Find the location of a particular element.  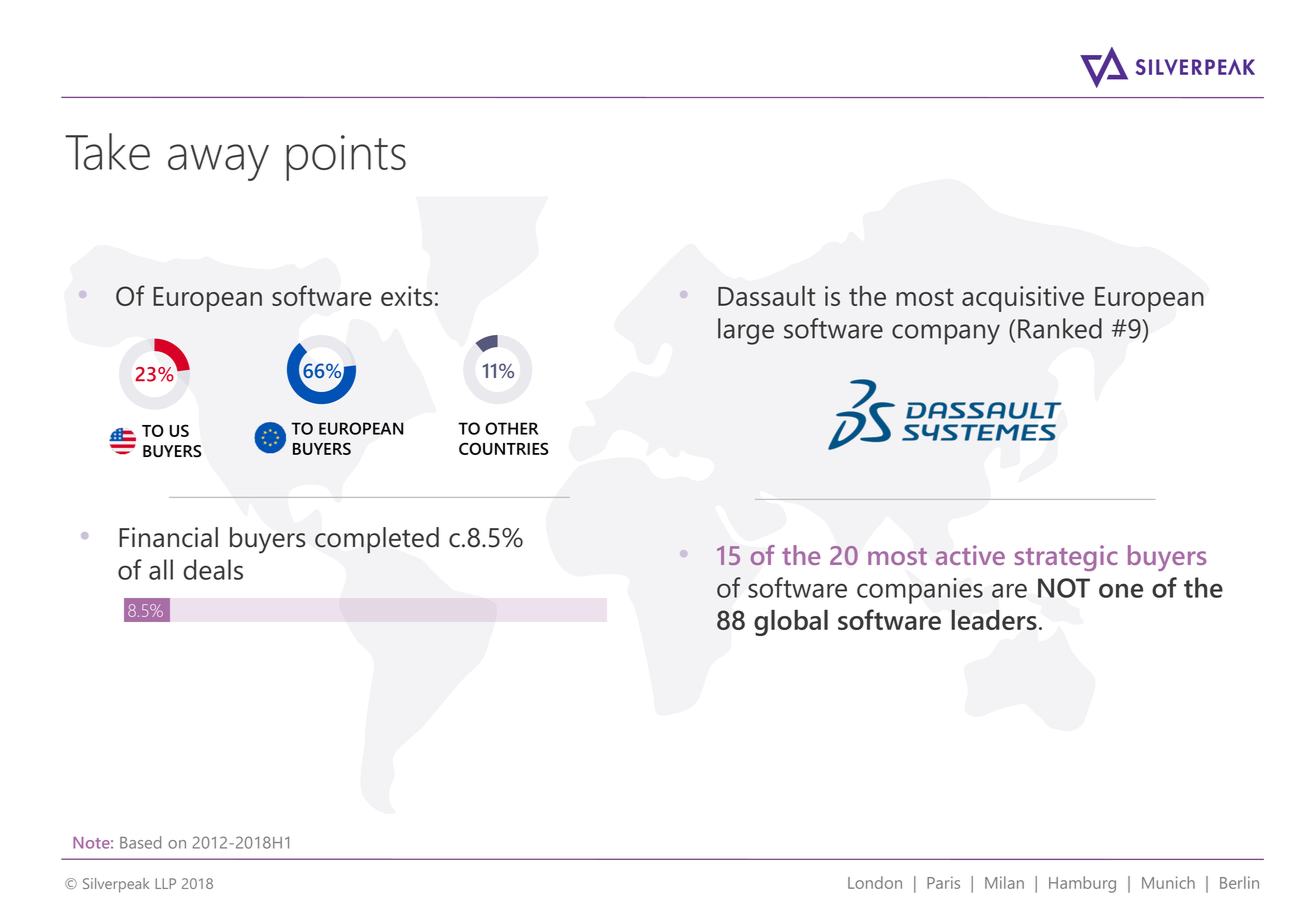

Financial is located at coordinates (168, 537).
